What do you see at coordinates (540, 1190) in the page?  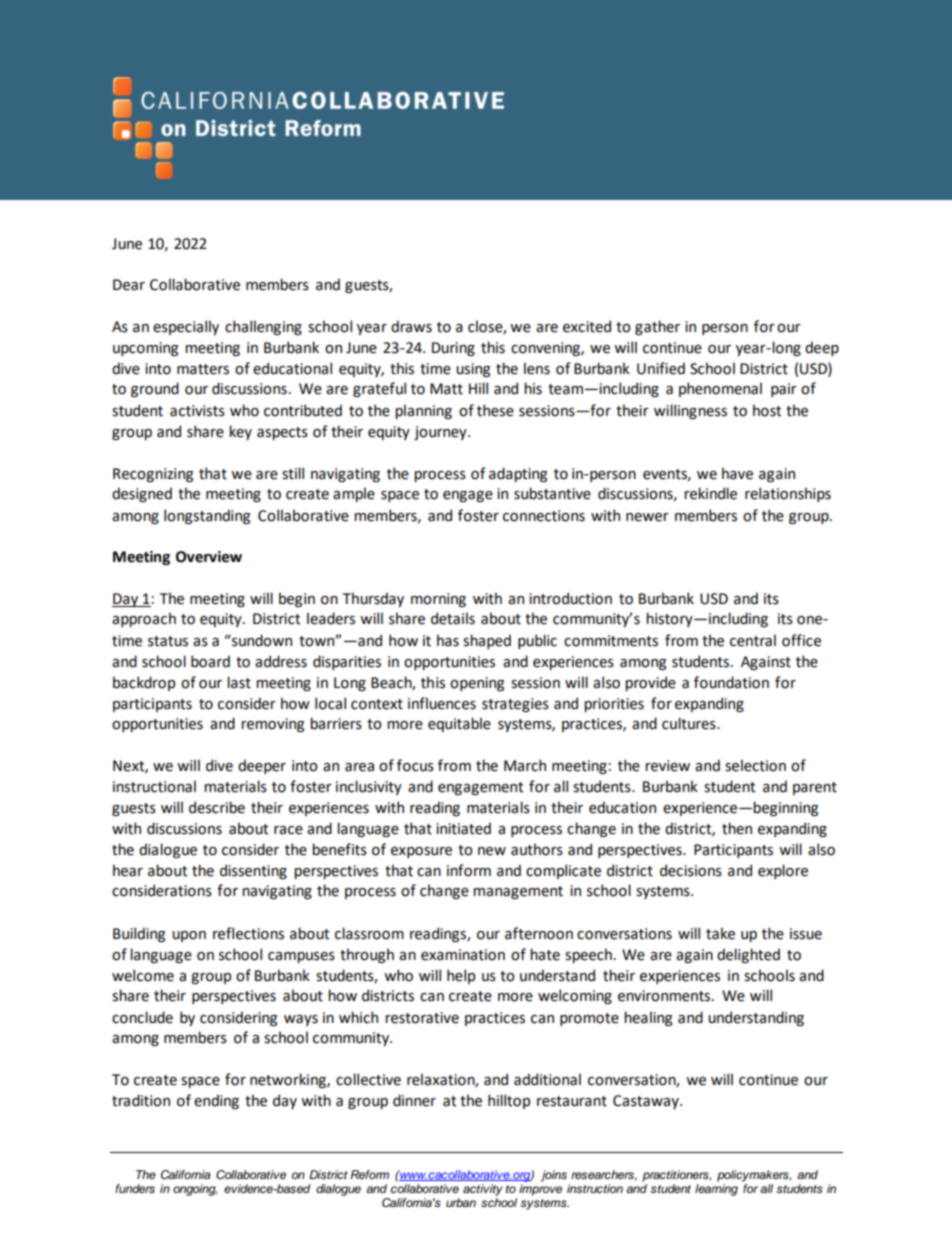 I see `improve` at bounding box center [540, 1190].
